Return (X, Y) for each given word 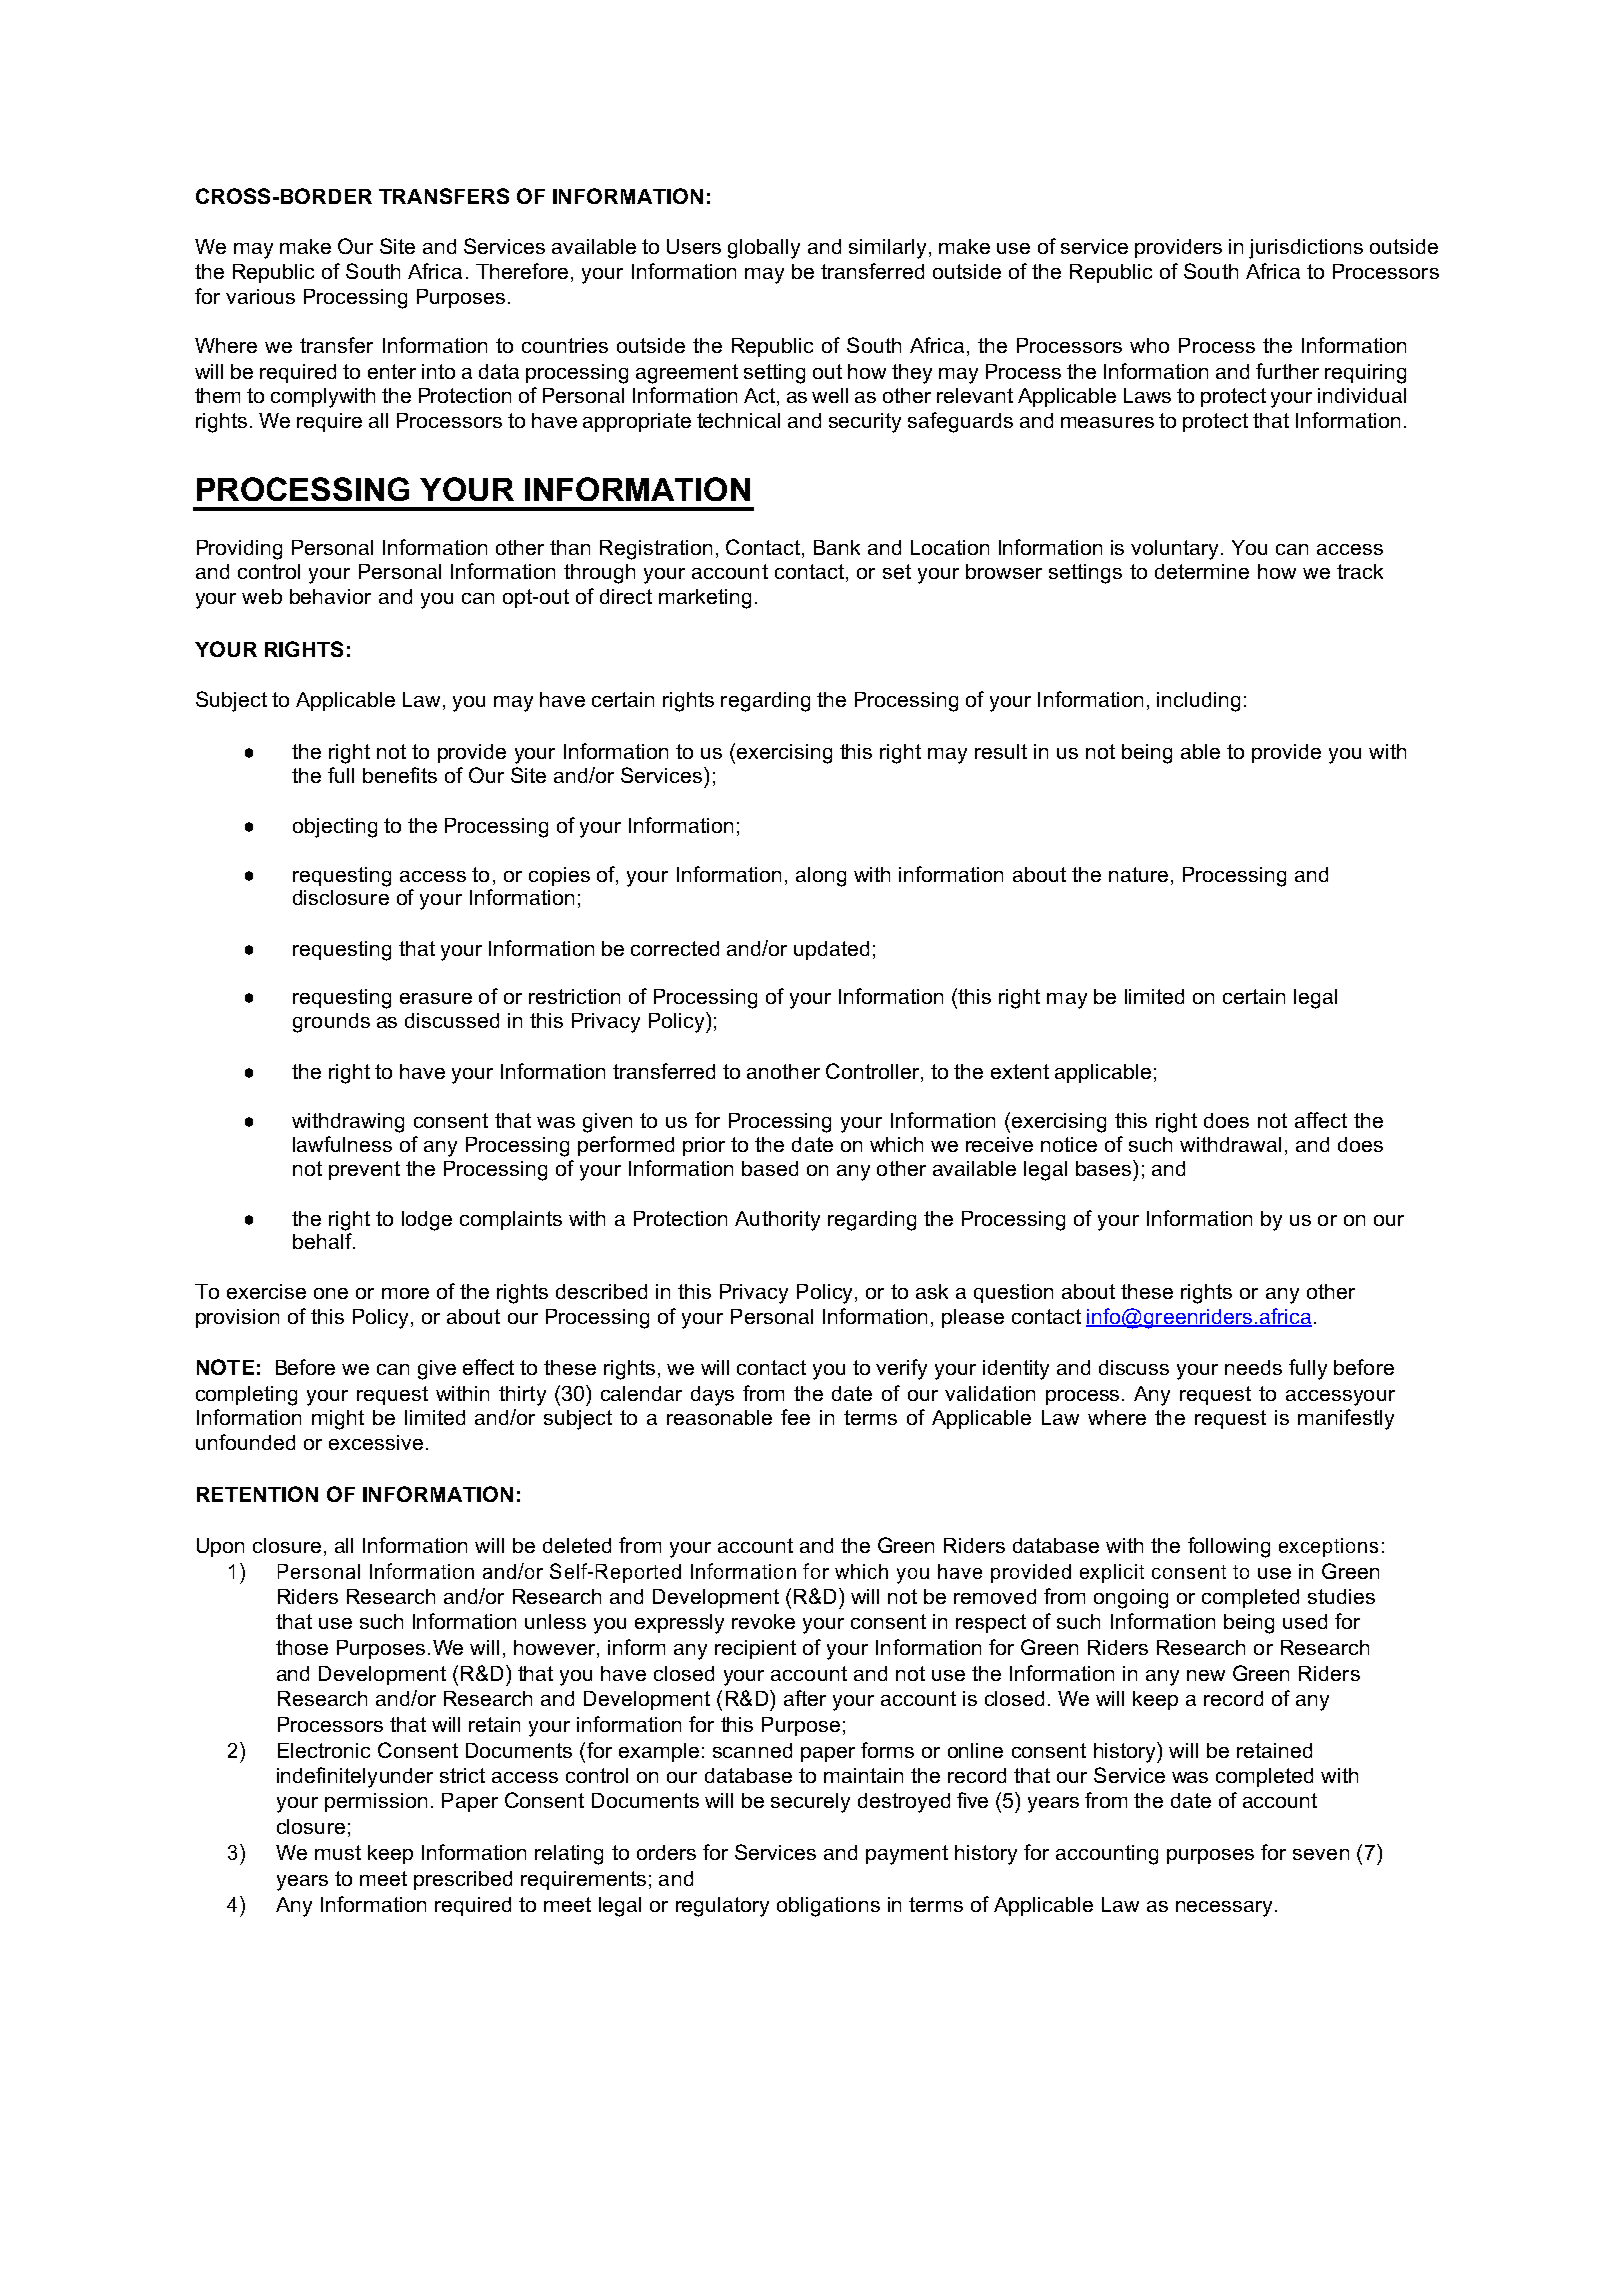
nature (1138, 874)
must (338, 1852)
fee (795, 1417)
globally (764, 249)
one (331, 1293)
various (260, 296)
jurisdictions (1306, 249)
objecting (335, 828)
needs (1253, 1367)
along (821, 877)
